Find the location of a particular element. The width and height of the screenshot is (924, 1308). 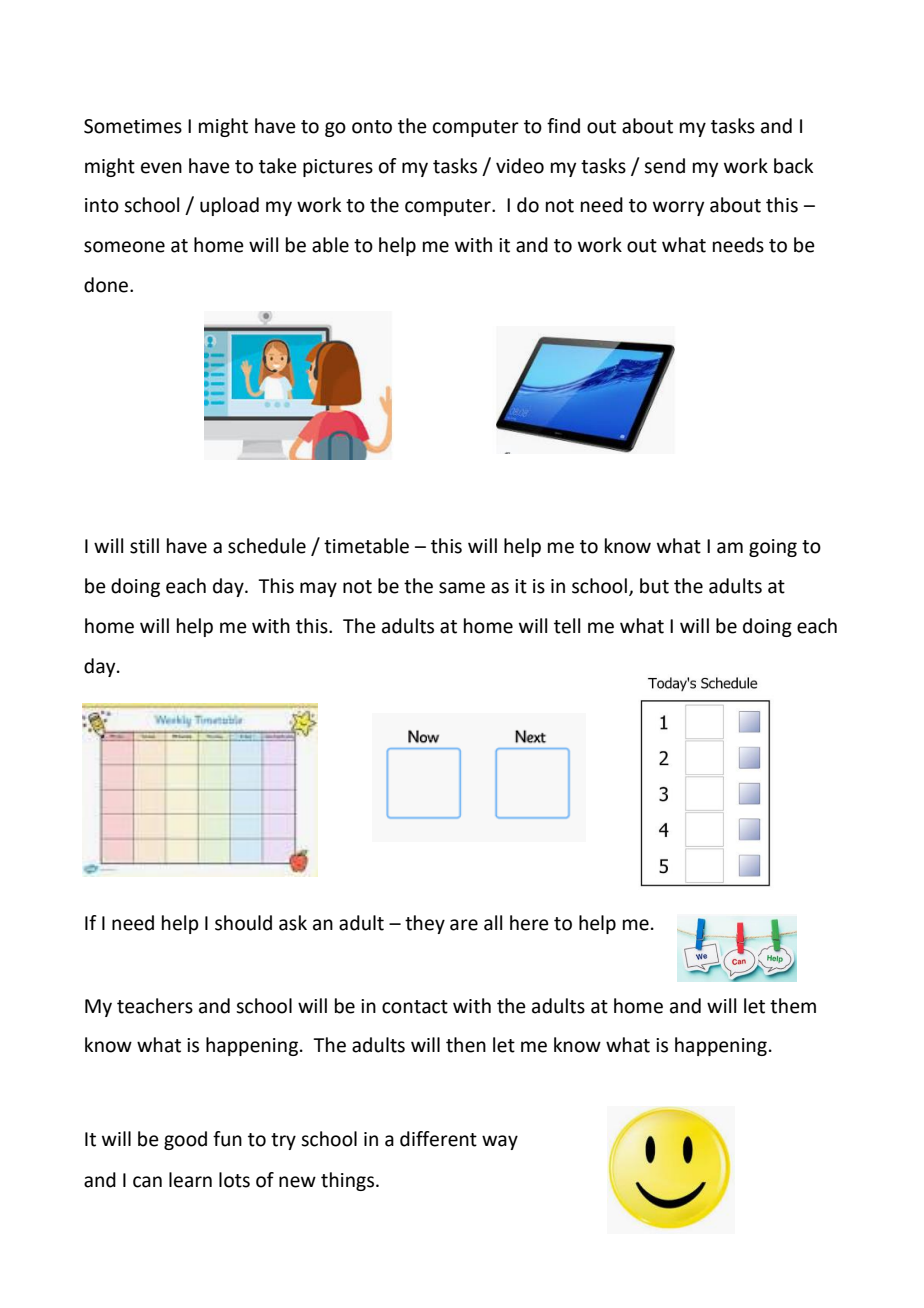

but is located at coordinates (654, 586).
